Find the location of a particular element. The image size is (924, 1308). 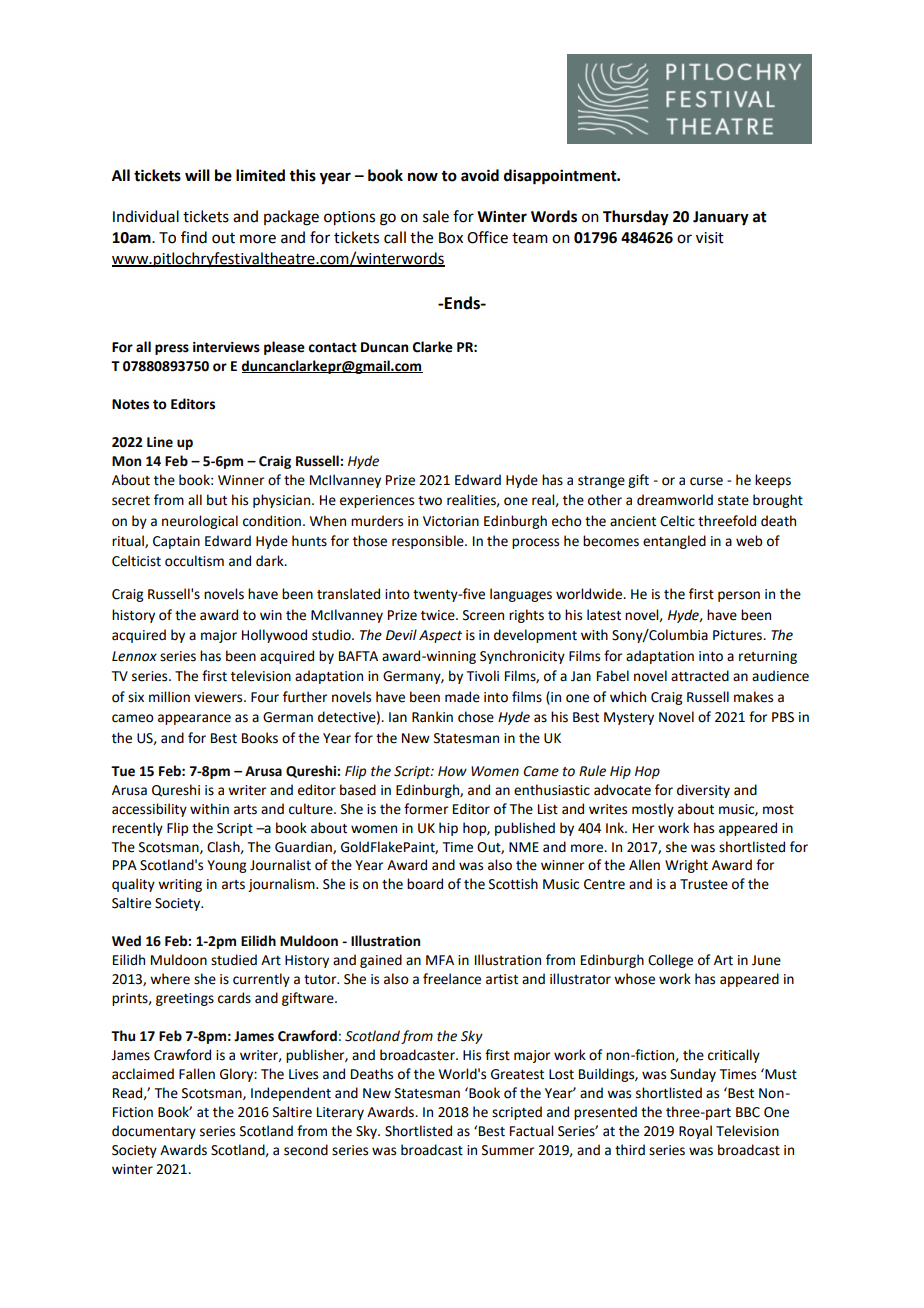

Victorian is located at coordinates (451, 521).
